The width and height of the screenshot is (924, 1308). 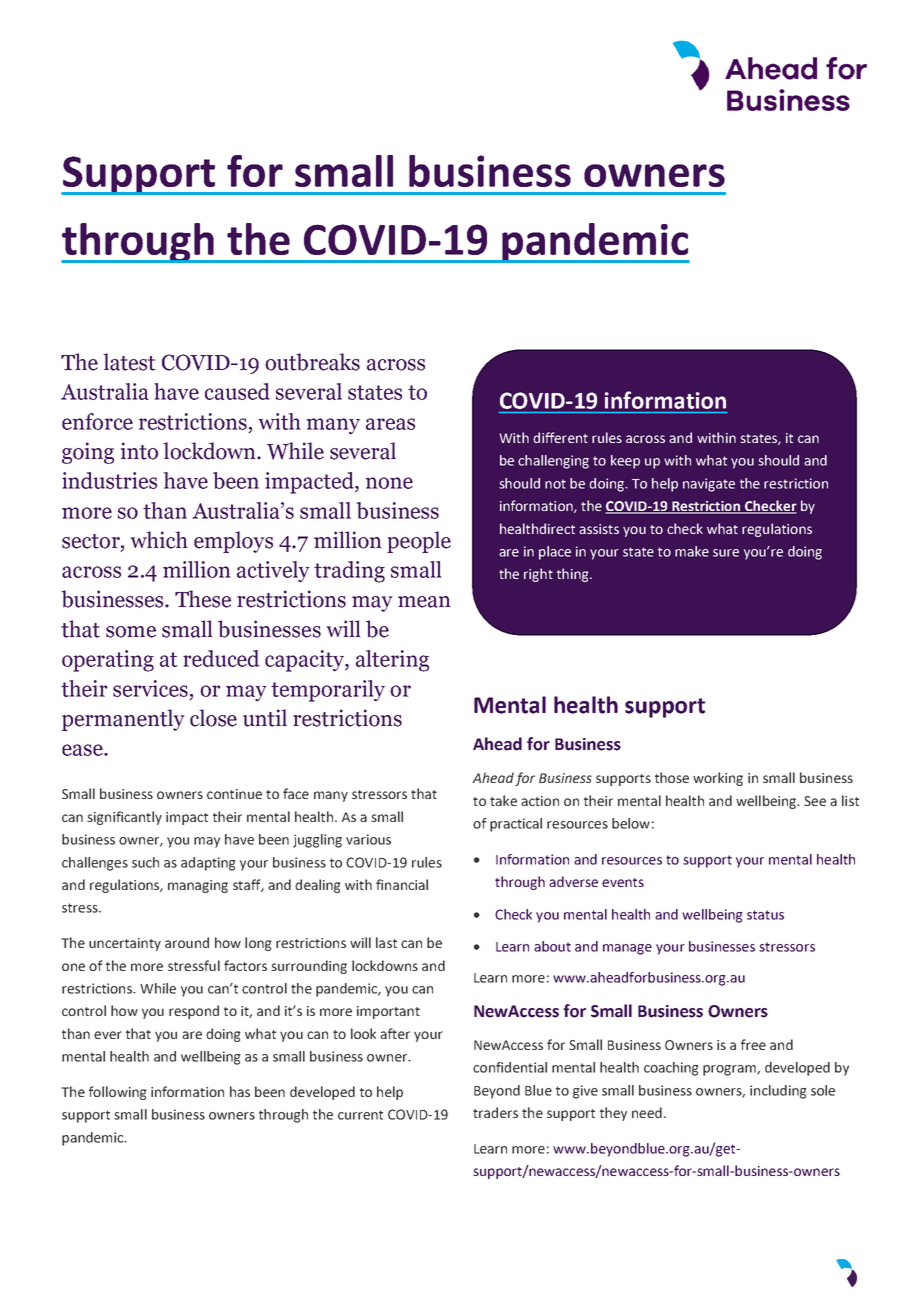 What do you see at coordinates (402, 884) in the screenshot?
I see `financial` at bounding box center [402, 884].
